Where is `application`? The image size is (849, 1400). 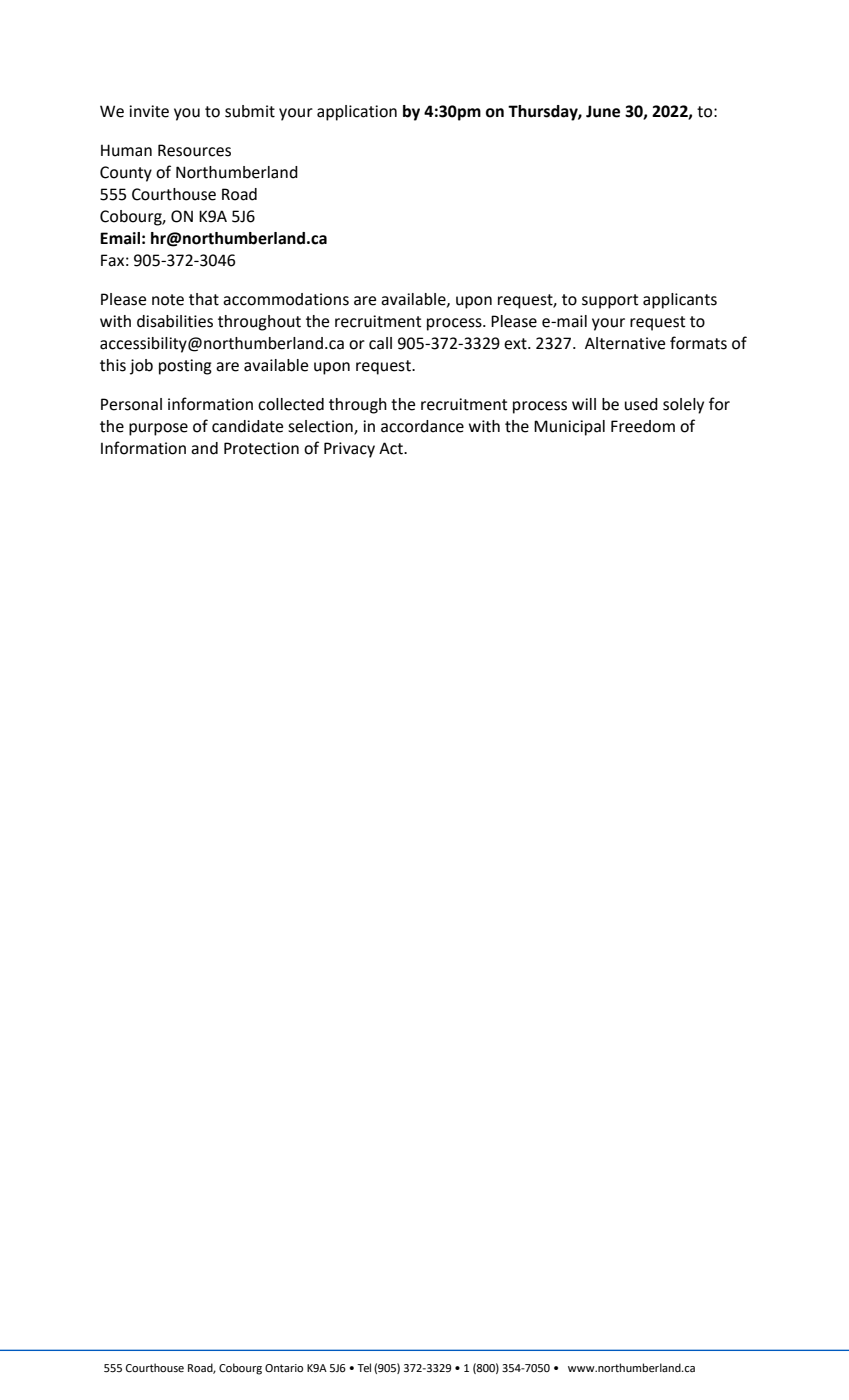
application is located at coordinates (357, 113).
